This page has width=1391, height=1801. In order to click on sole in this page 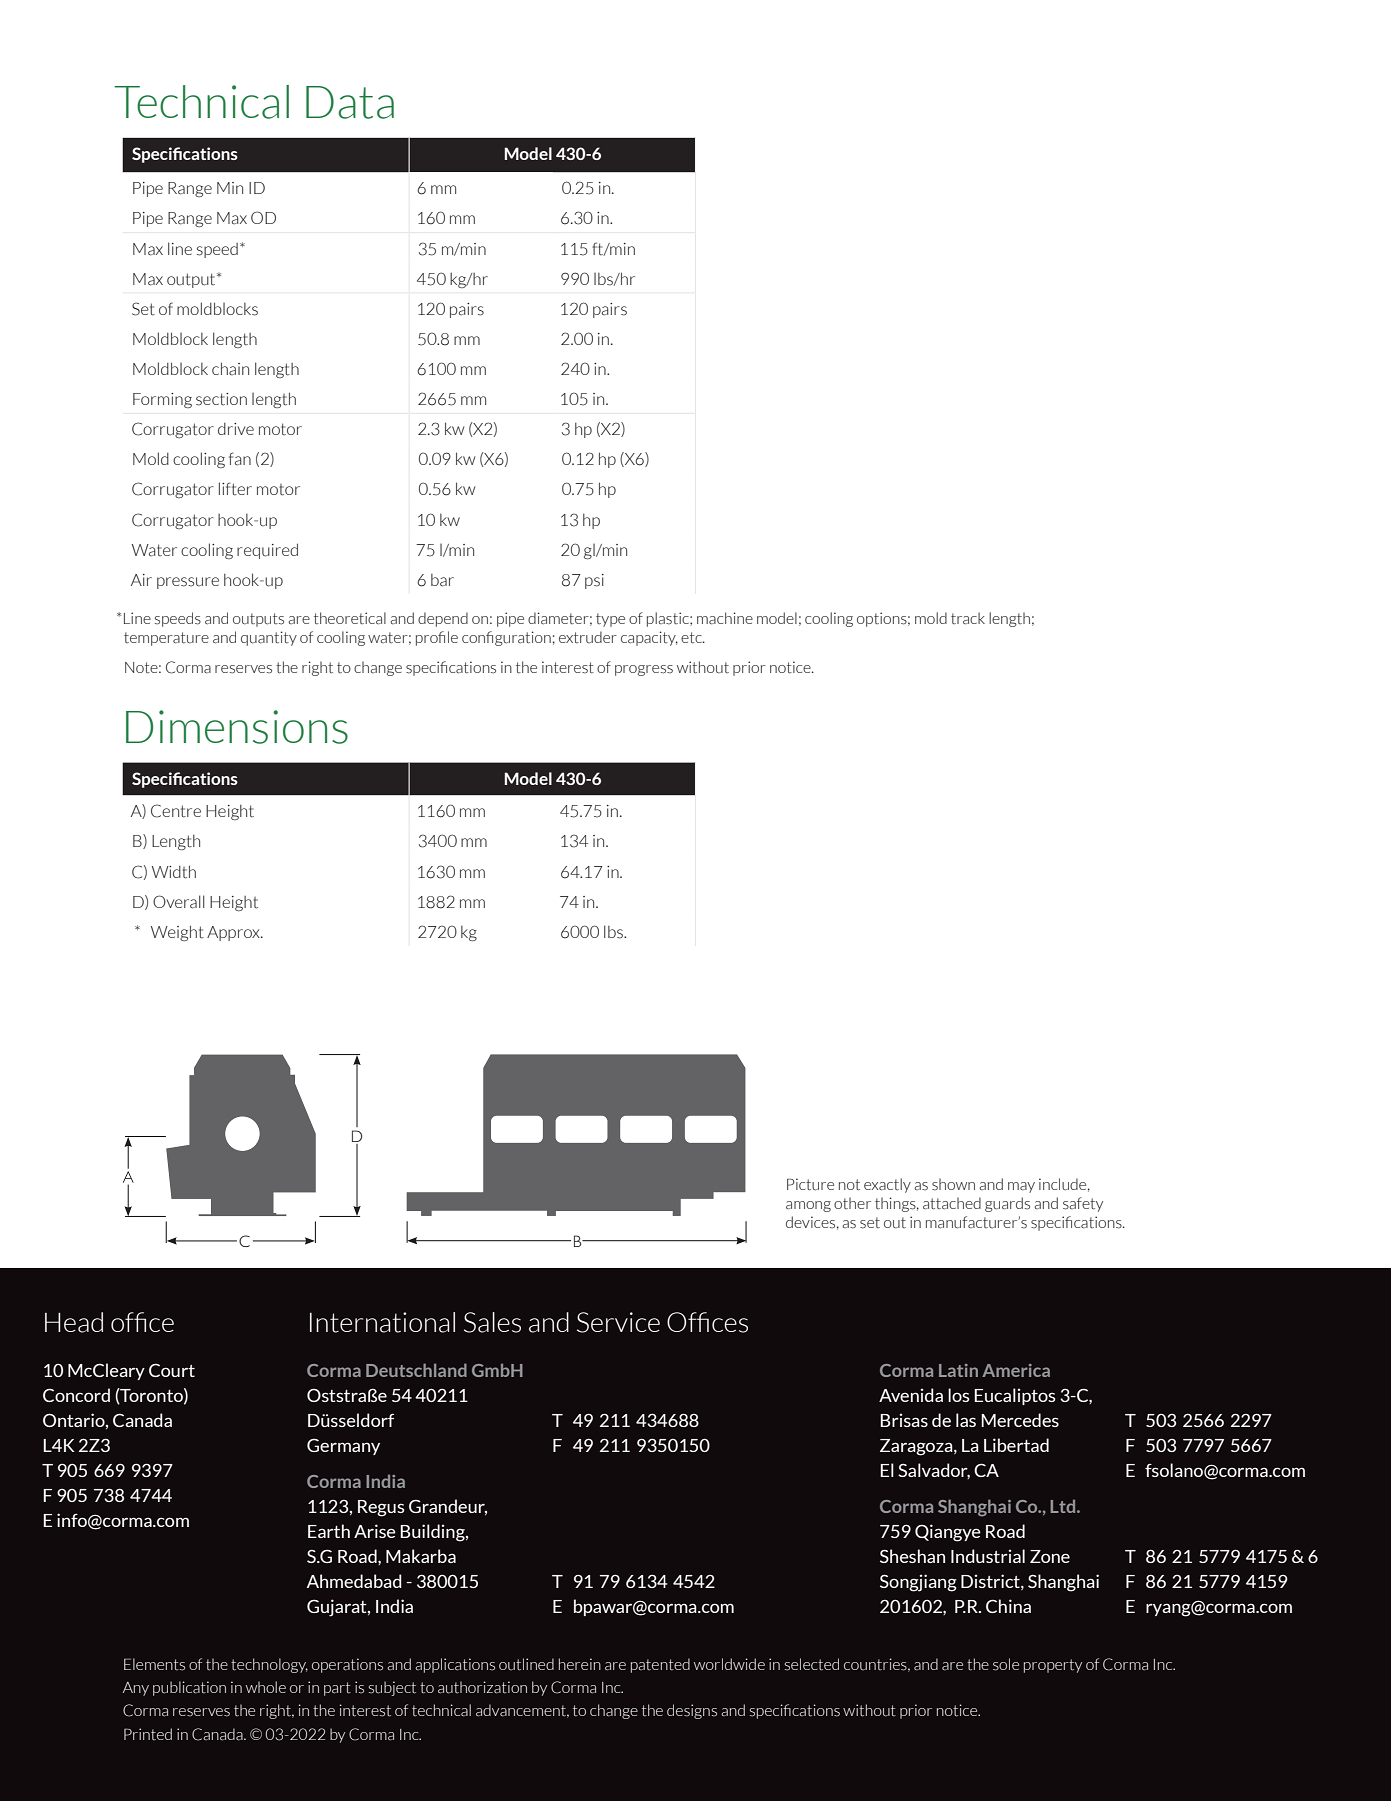, I will do `click(1006, 1664)`.
